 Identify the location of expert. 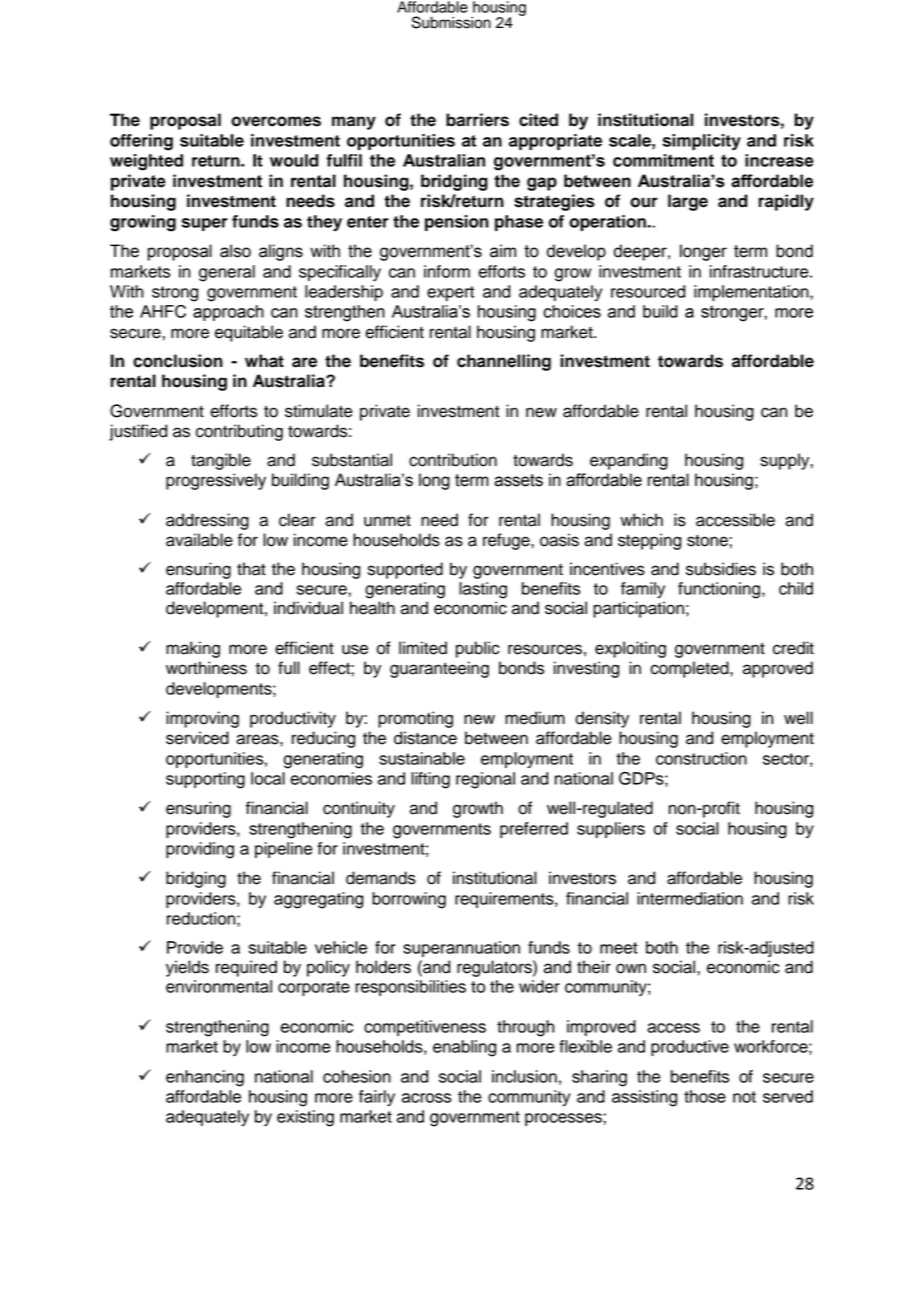
(450, 293).
